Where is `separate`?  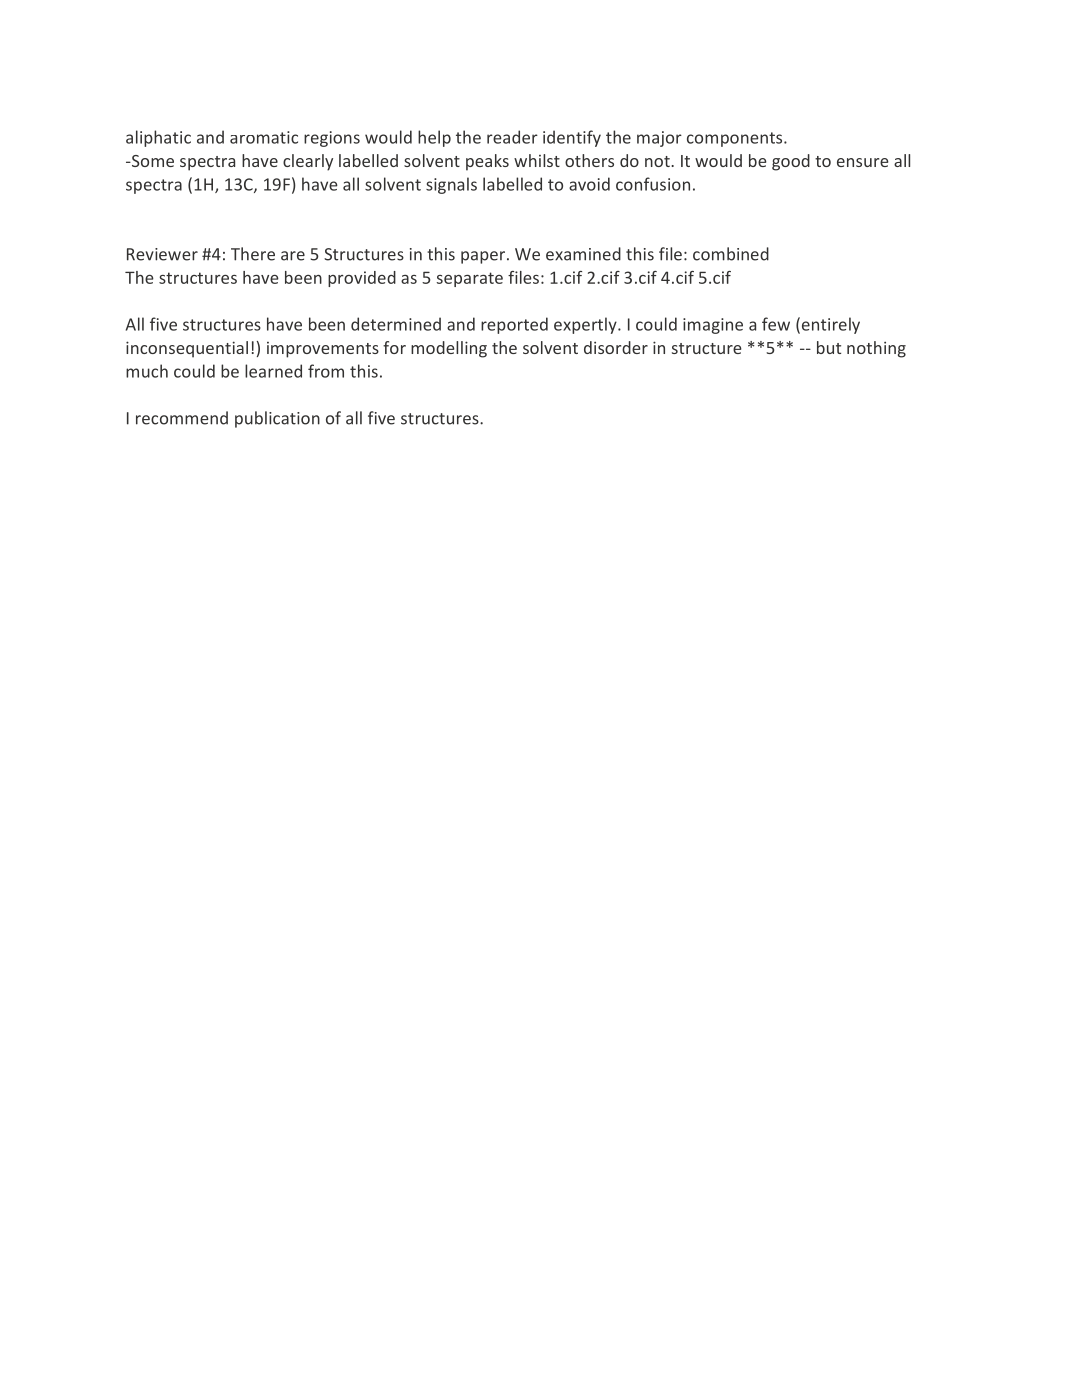 separate is located at coordinates (470, 279).
